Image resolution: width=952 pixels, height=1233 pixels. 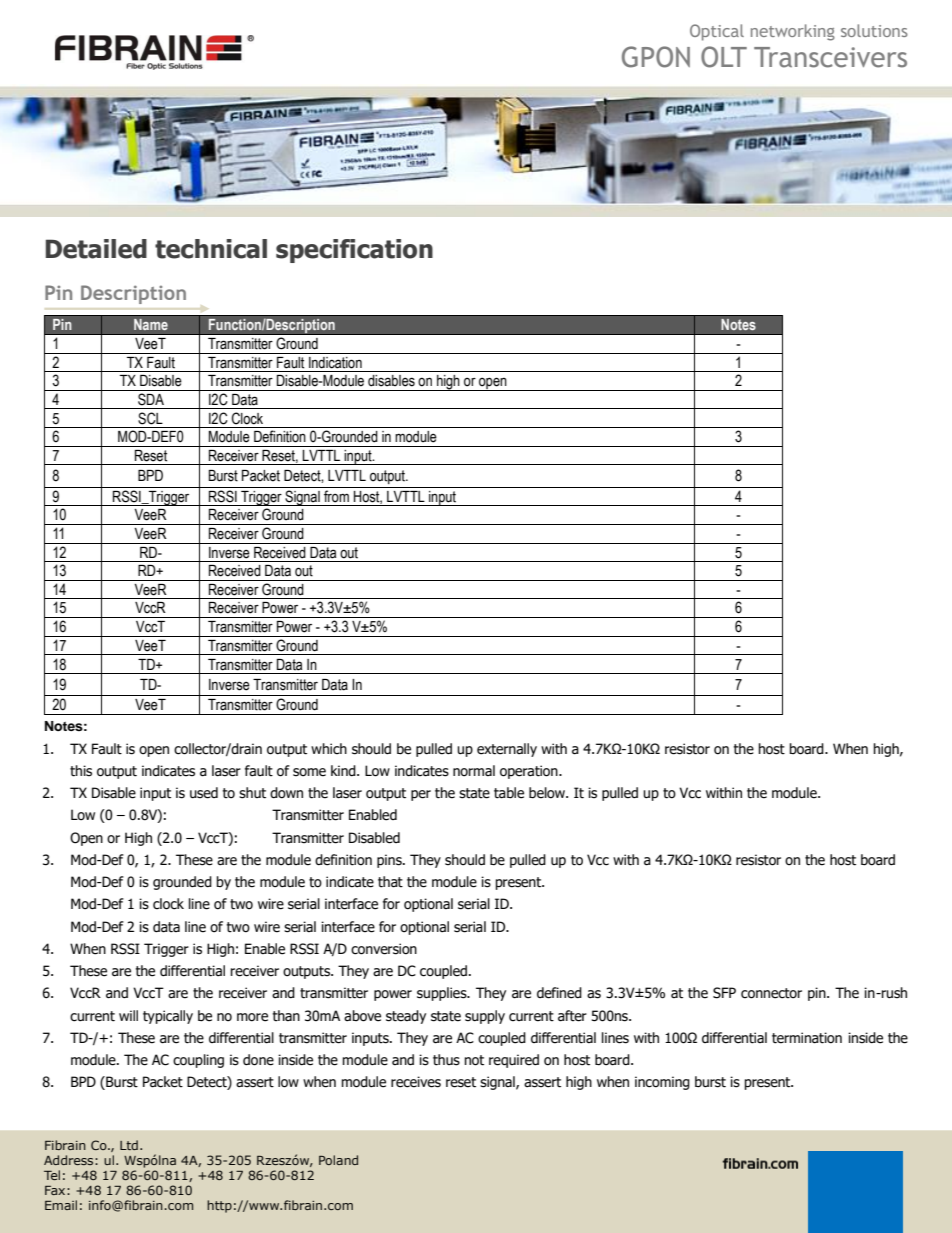 I want to click on networking, so click(x=793, y=32).
